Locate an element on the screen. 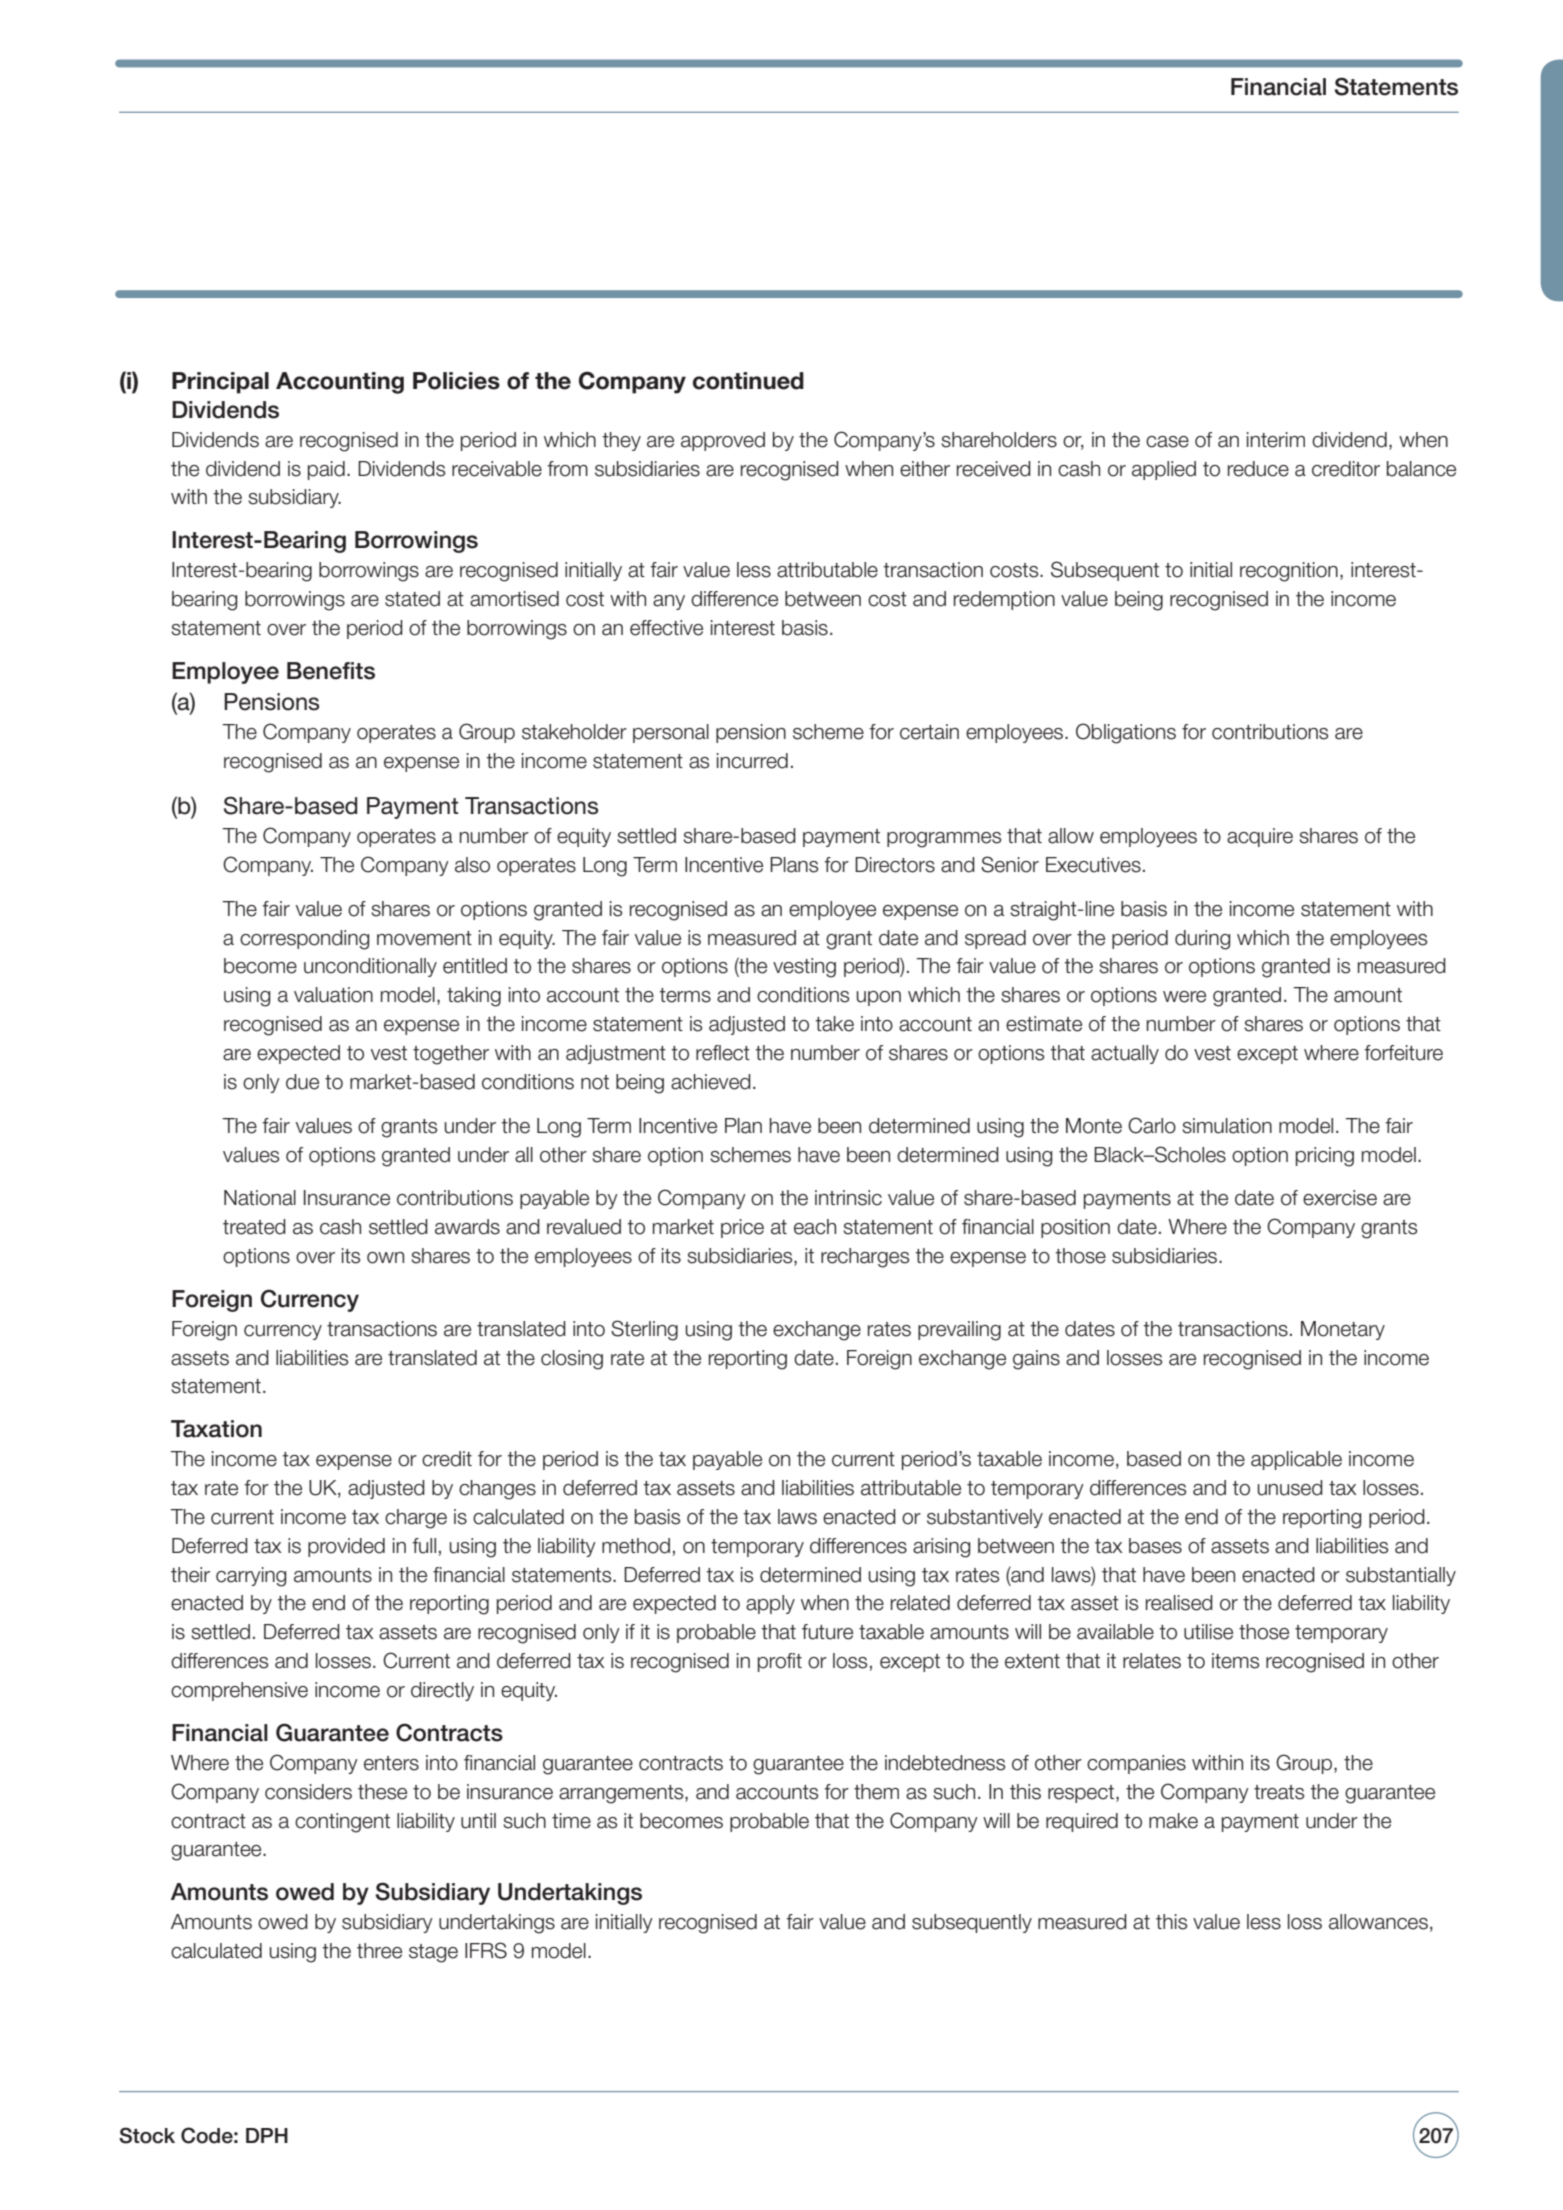 The height and width of the screenshot is (2210, 1563). approved is located at coordinates (723, 441).
